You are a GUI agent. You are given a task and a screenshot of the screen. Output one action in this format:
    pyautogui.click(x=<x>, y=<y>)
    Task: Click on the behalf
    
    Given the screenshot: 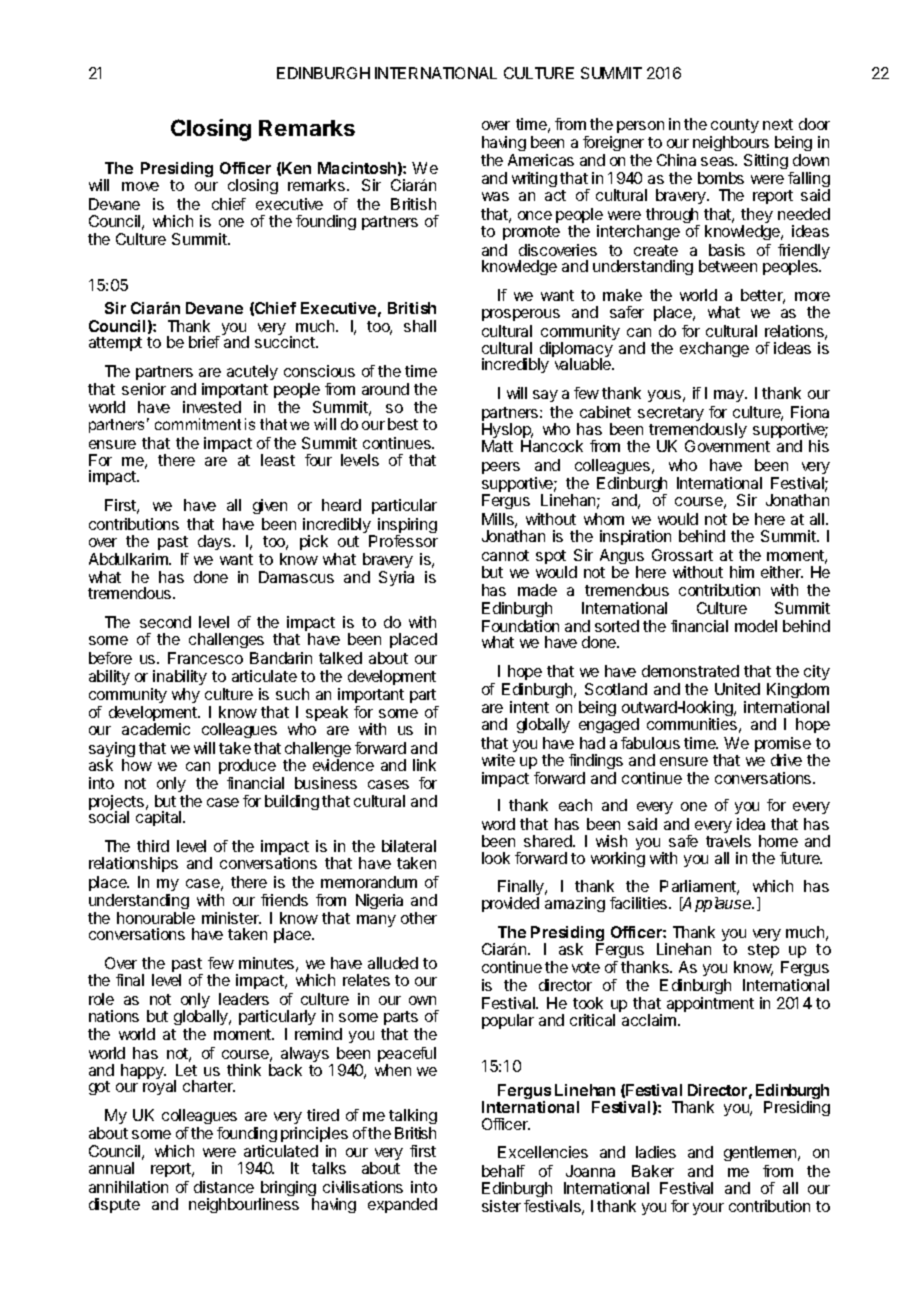 What is the action you would take?
    pyautogui.click(x=503, y=1171)
